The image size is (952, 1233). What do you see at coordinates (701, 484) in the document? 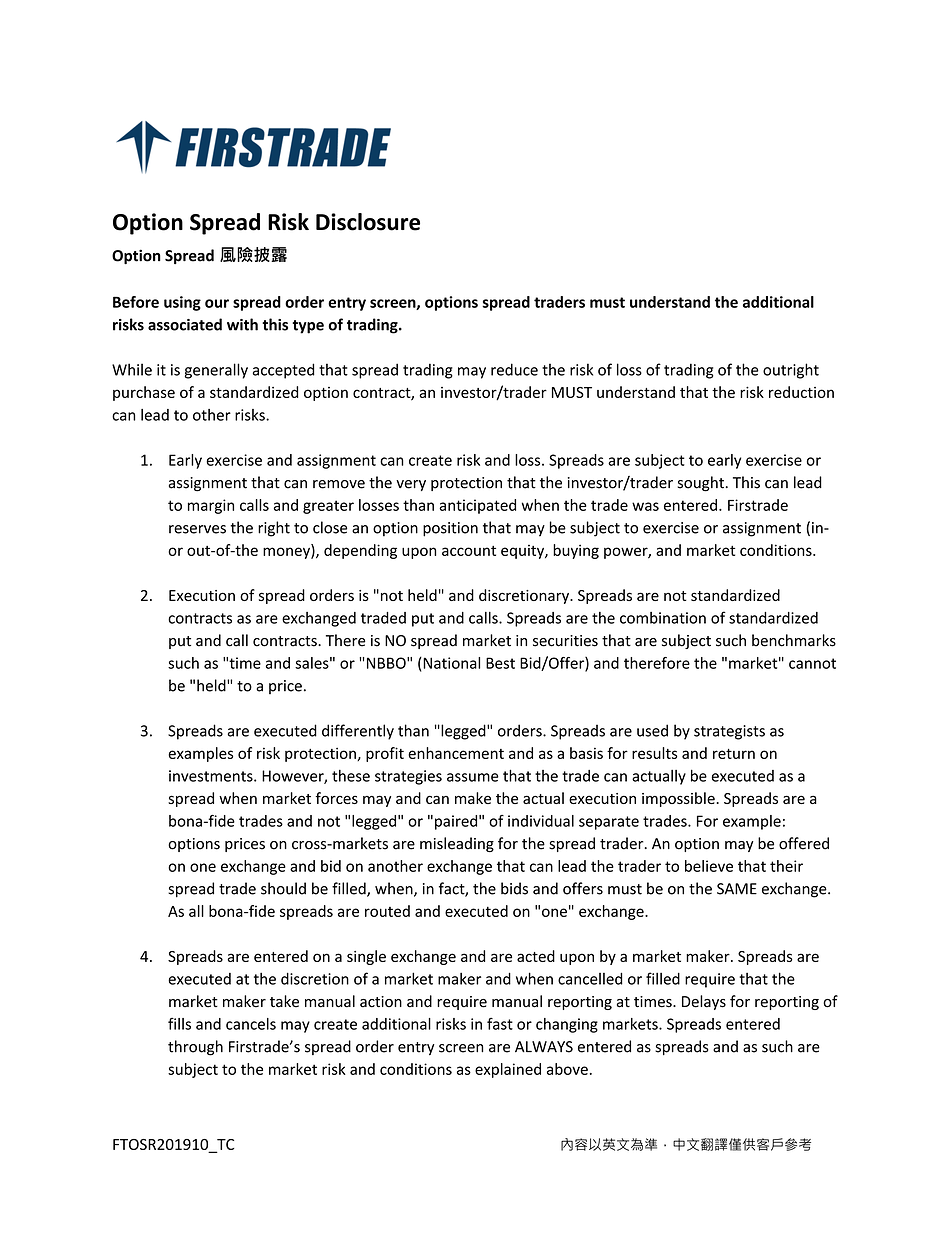
I see `sought` at bounding box center [701, 484].
